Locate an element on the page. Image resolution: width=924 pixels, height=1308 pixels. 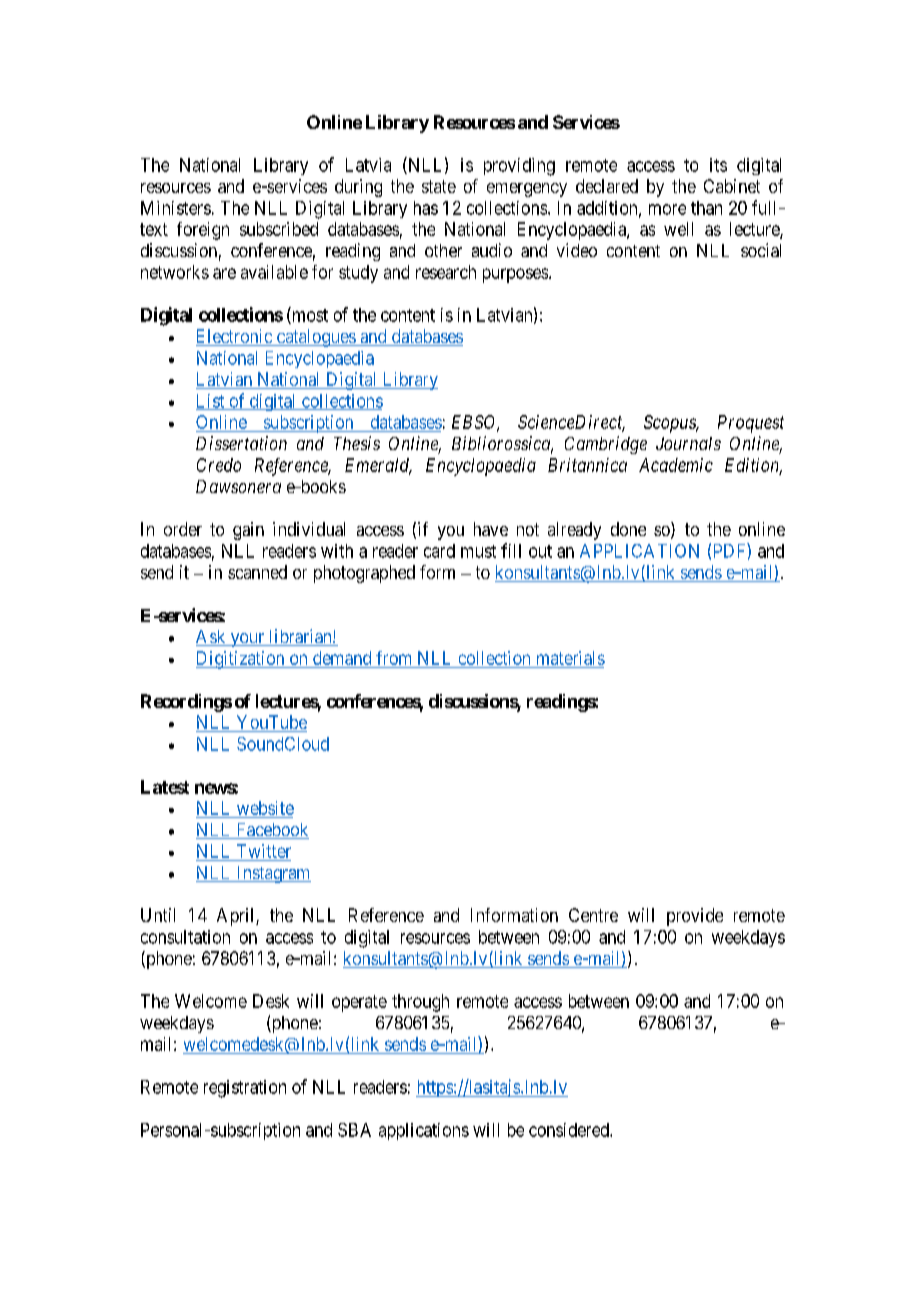
from is located at coordinates (393, 658).
